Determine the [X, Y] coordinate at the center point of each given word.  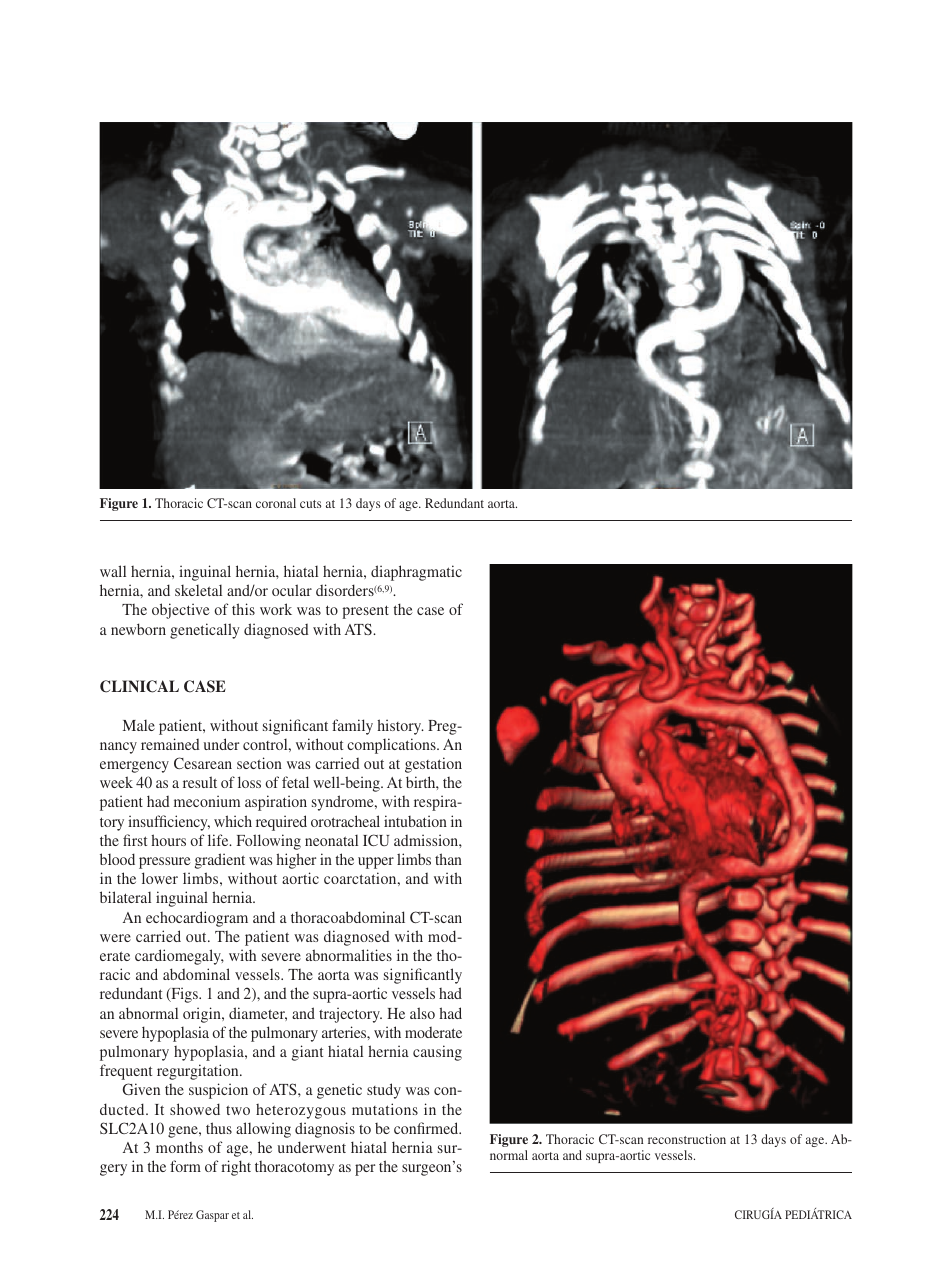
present [365, 612]
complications [392, 746]
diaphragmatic [416, 573]
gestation [433, 765]
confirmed [427, 1128]
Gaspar [212, 1216]
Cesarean [203, 763]
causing [437, 1053]
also [422, 1013]
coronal [276, 503]
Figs [184, 995]
